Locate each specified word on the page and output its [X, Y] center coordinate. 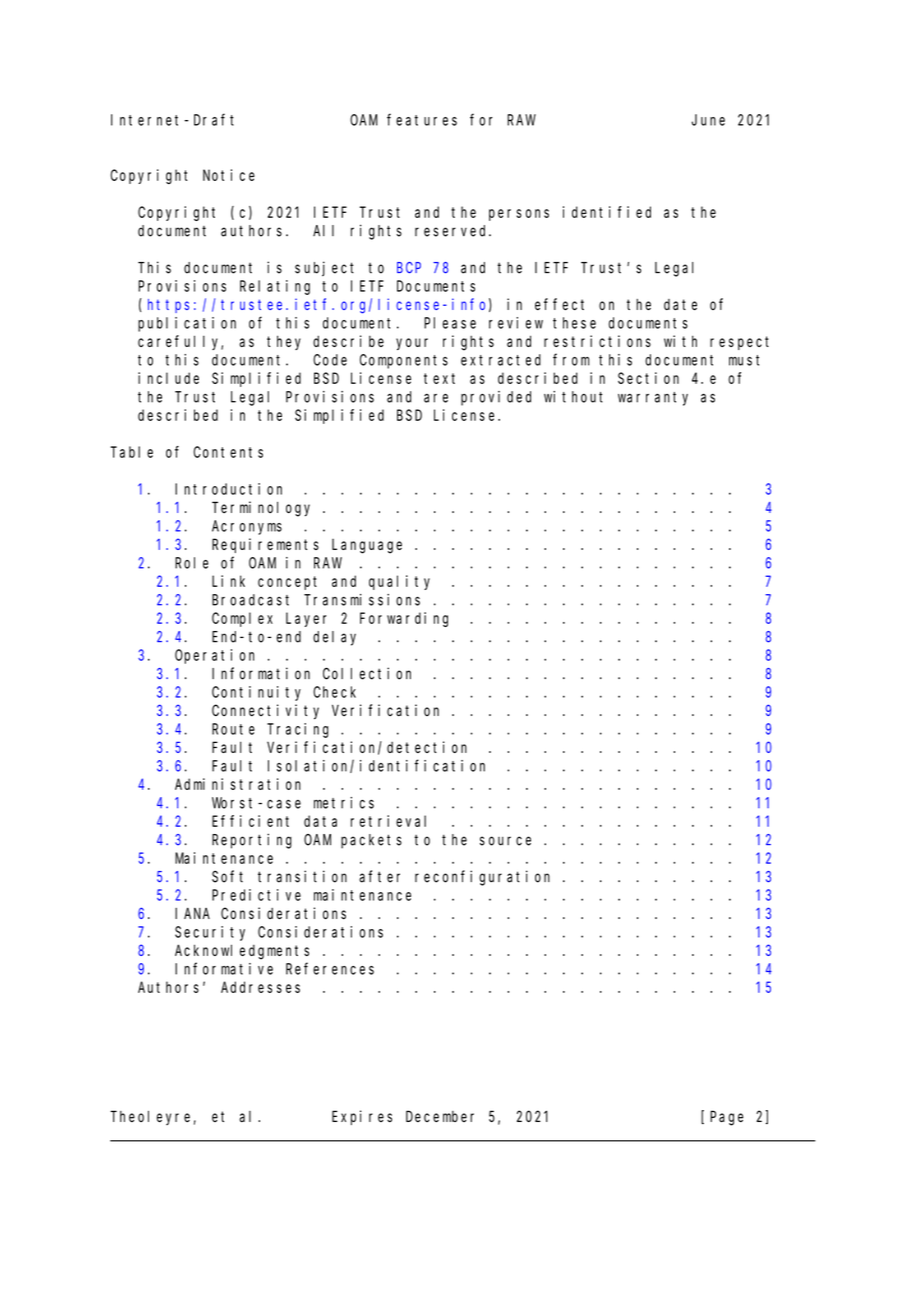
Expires [362, 1117]
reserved [453, 231]
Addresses [260, 987]
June [708, 120]
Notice [229, 175]
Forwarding [404, 619]
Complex [242, 619]
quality [399, 582]
